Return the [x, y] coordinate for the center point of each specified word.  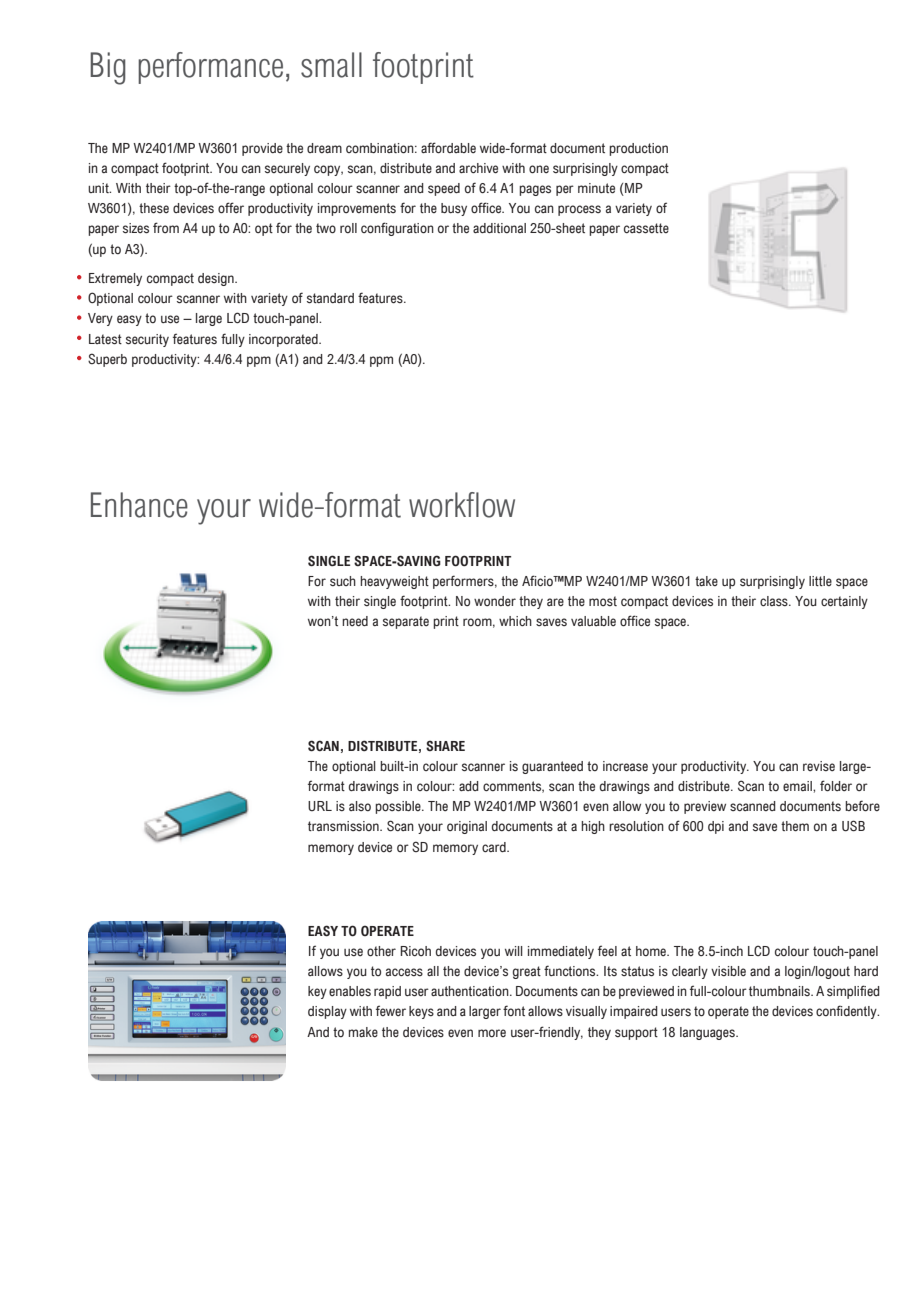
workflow [462, 505]
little [820, 581]
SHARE [445, 745]
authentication [471, 991]
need [355, 621]
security [147, 340]
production [638, 149]
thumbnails [780, 991]
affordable [448, 148]
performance [210, 68]
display [327, 1012]
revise [819, 766]
